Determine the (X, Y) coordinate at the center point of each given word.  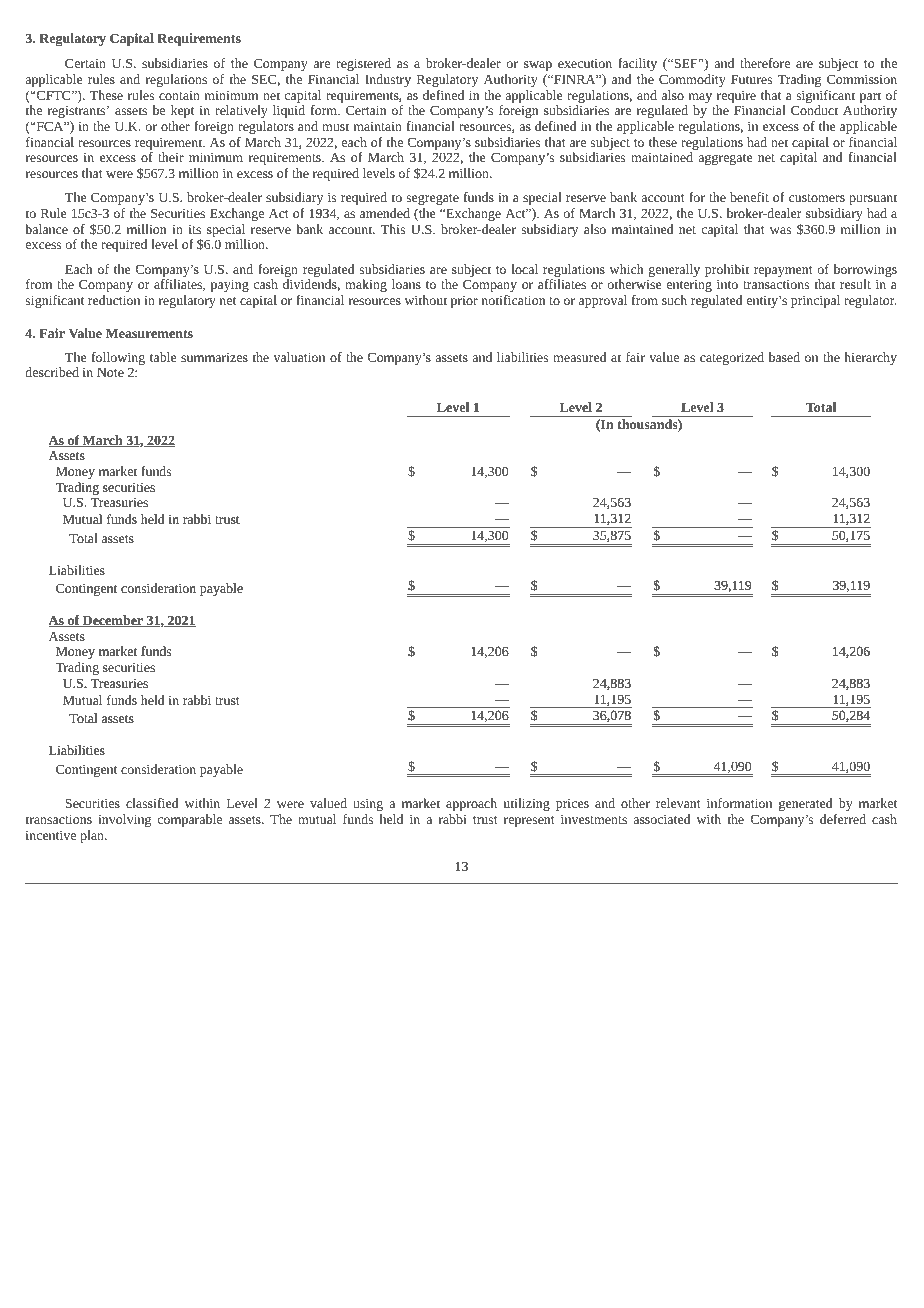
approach (471, 804)
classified (152, 803)
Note (110, 372)
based (784, 357)
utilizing (526, 804)
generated (806, 804)
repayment (783, 271)
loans (406, 284)
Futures (751, 79)
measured (580, 357)
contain (179, 95)
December (113, 621)
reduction (114, 300)
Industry (388, 80)
